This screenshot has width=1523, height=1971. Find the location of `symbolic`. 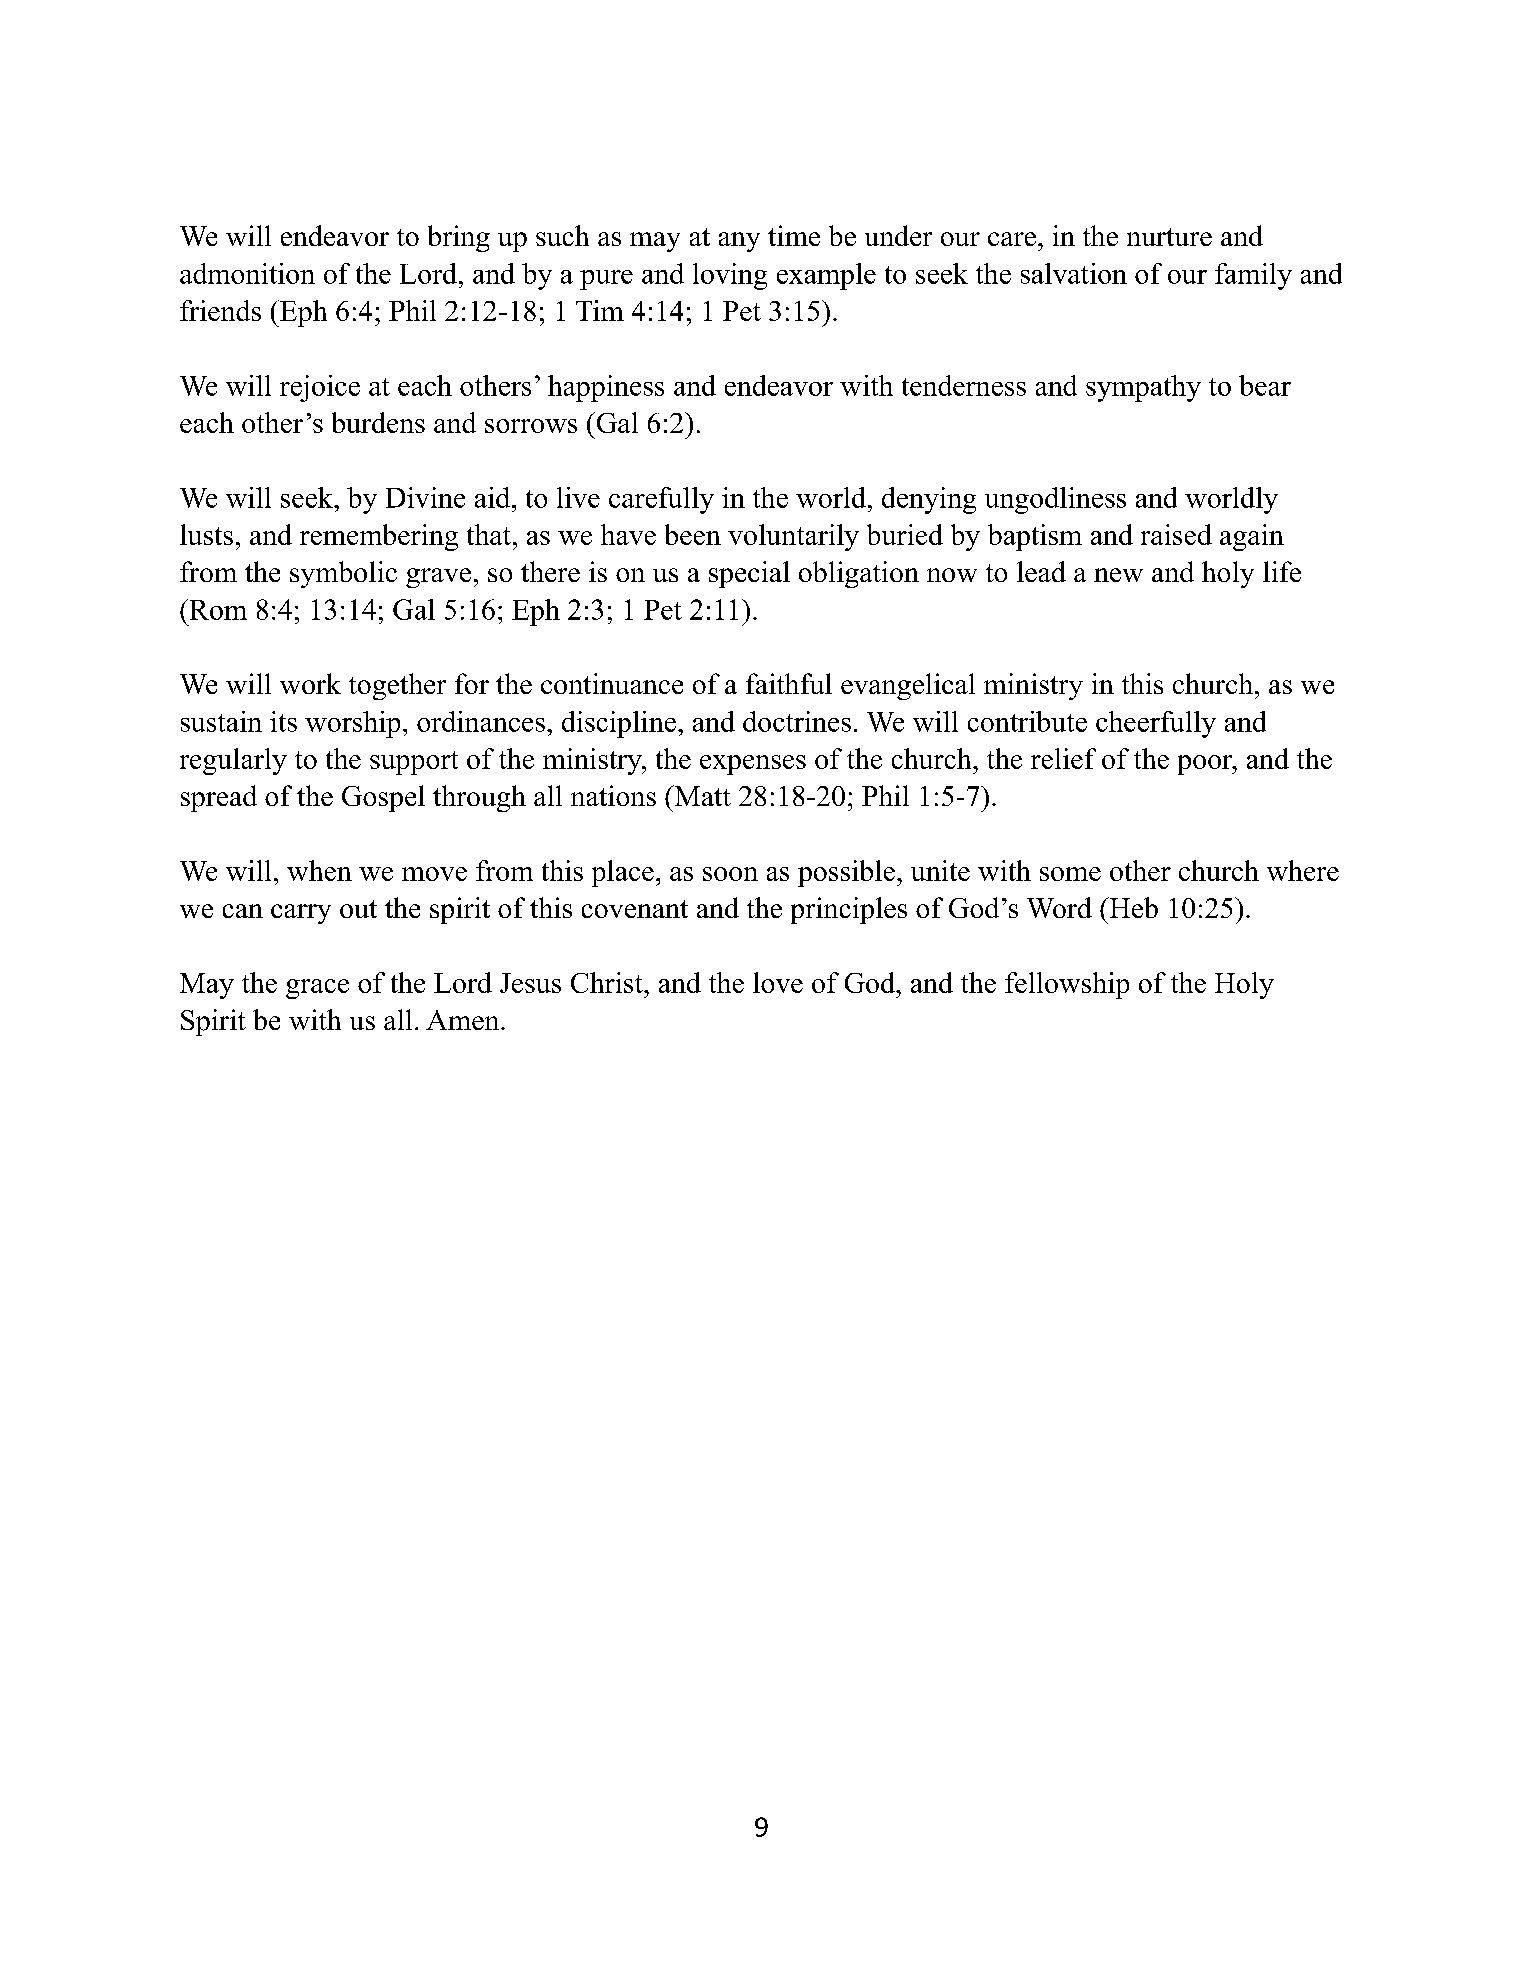

symbolic is located at coordinates (343, 574).
